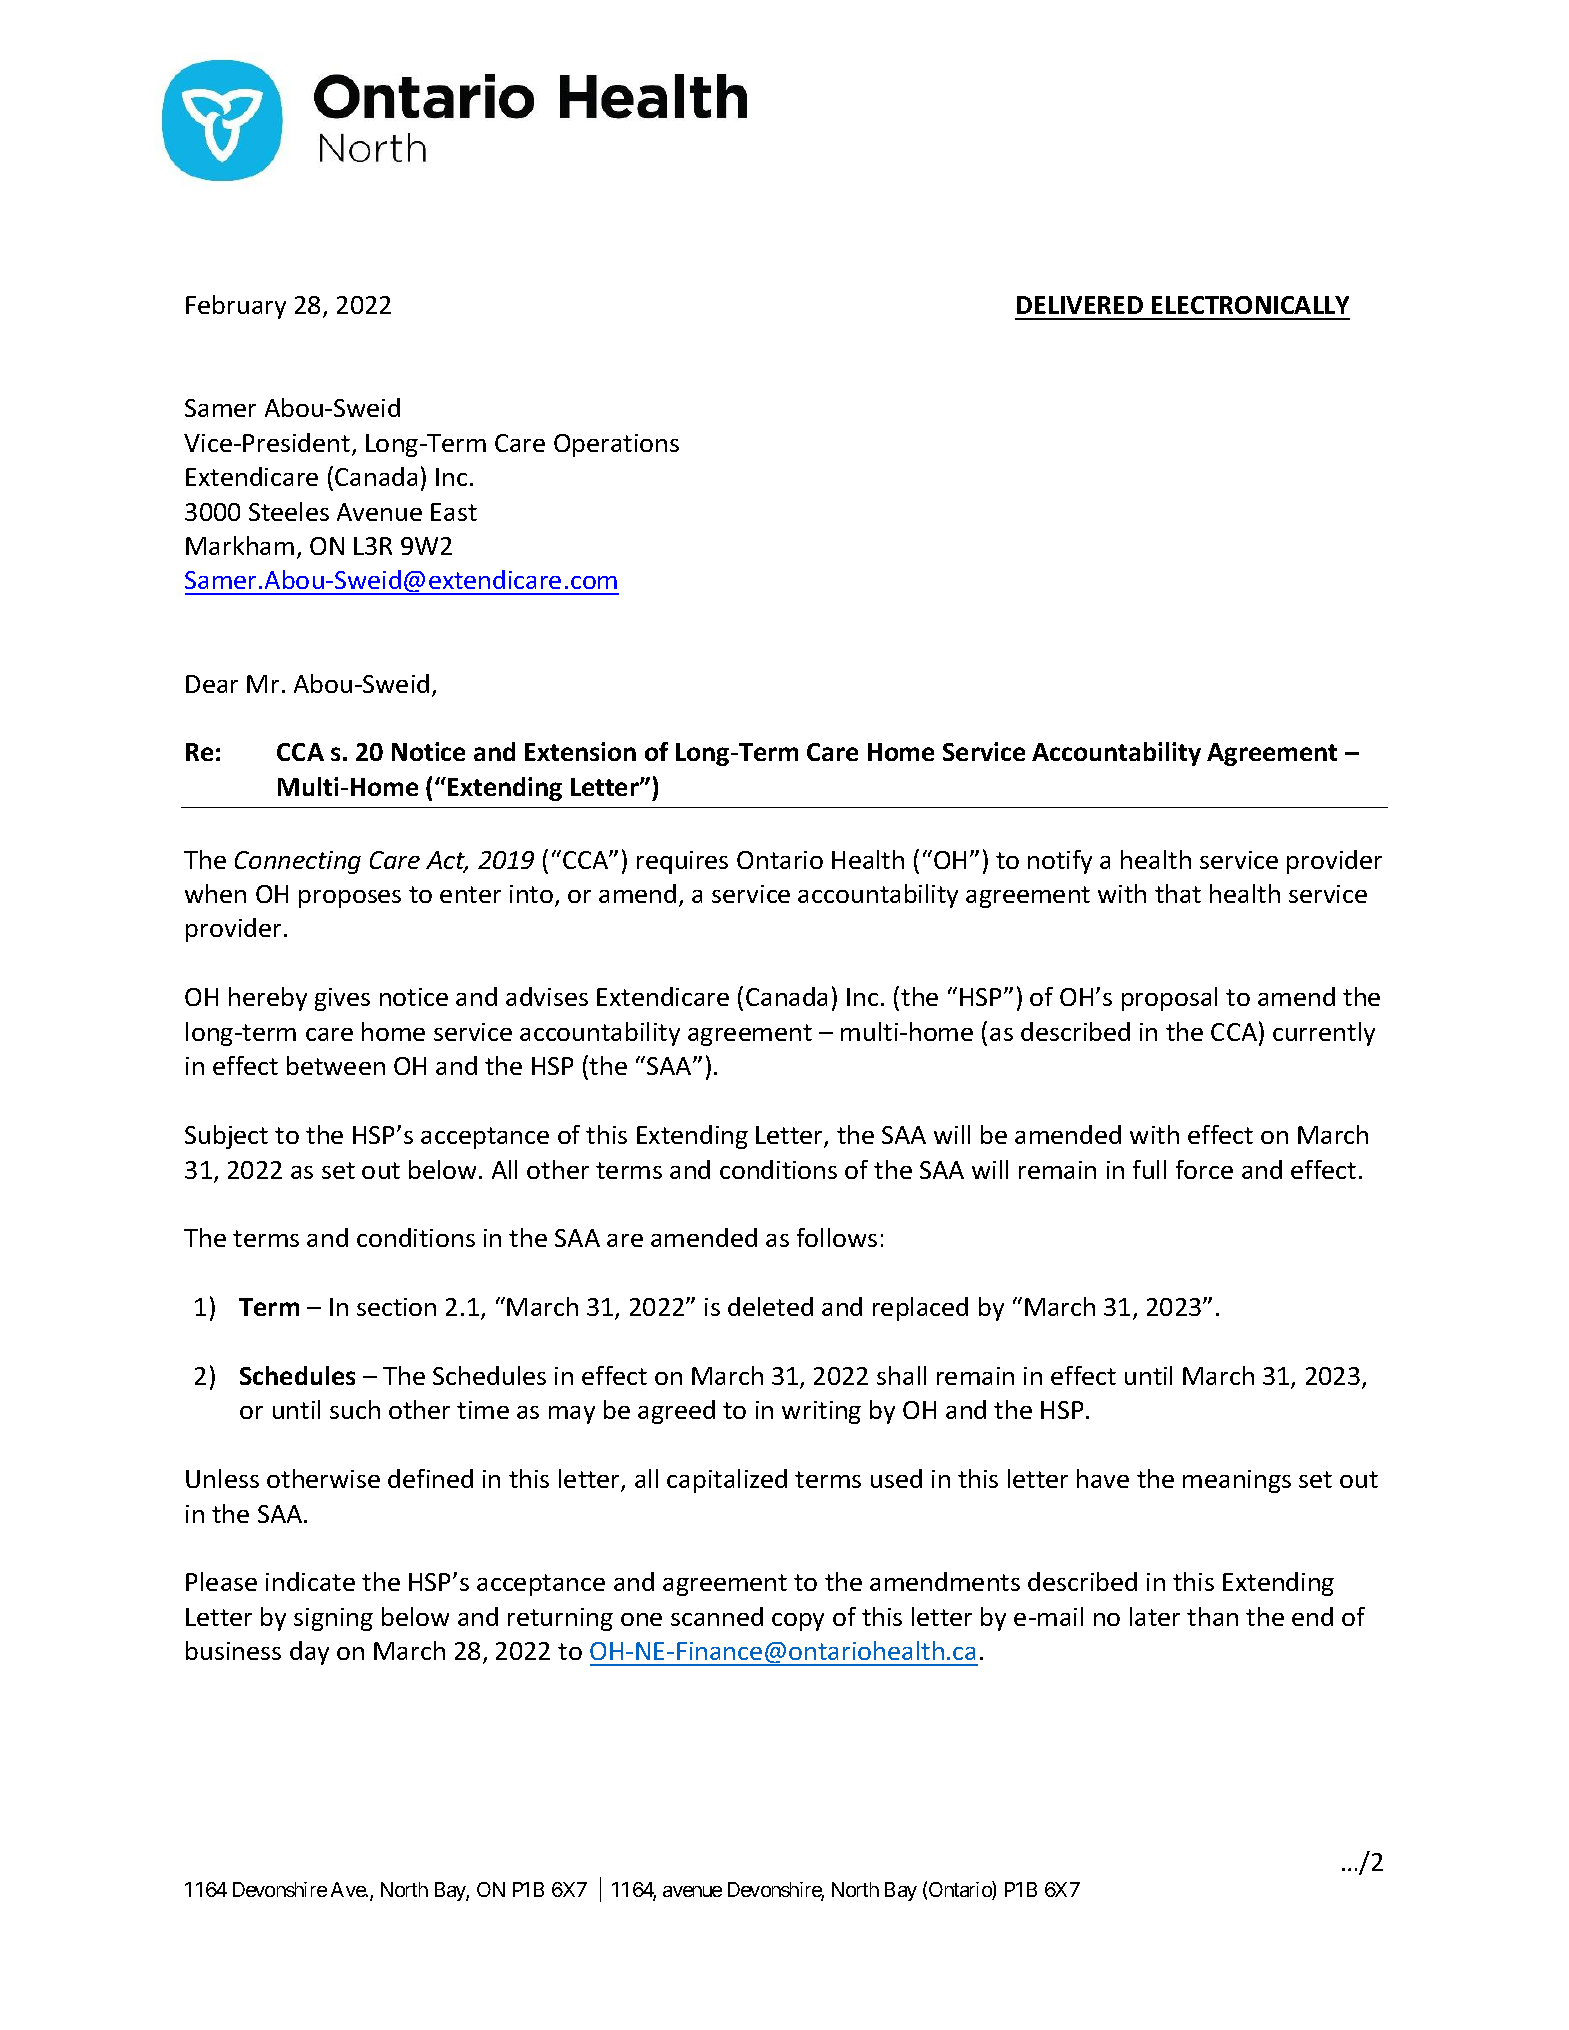 The height and width of the screenshot is (2030, 1569). I want to click on gives, so click(342, 999).
